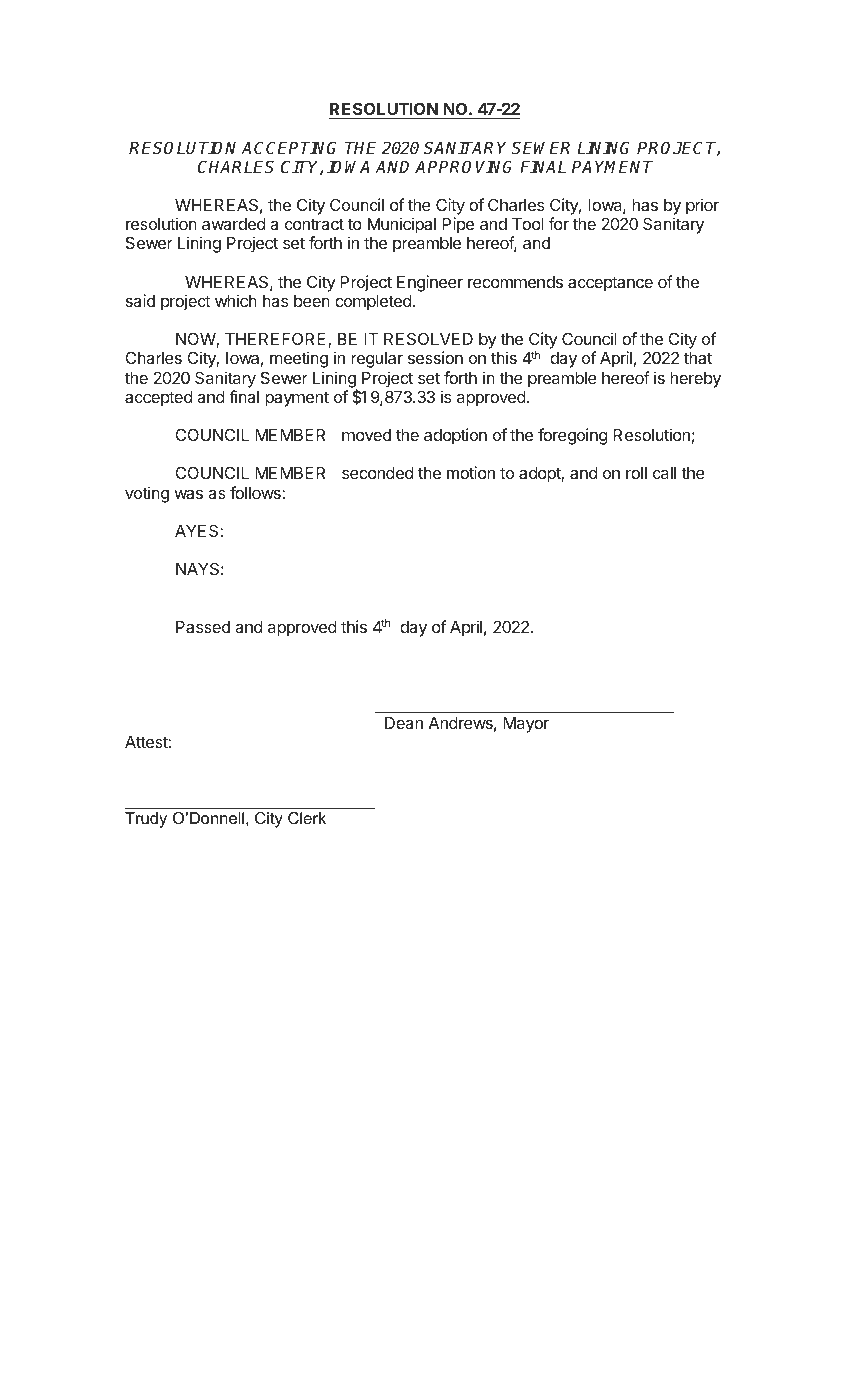 Image resolution: width=849 pixels, height=1400 pixels. I want to click on foregoing, so click(572, 436).
